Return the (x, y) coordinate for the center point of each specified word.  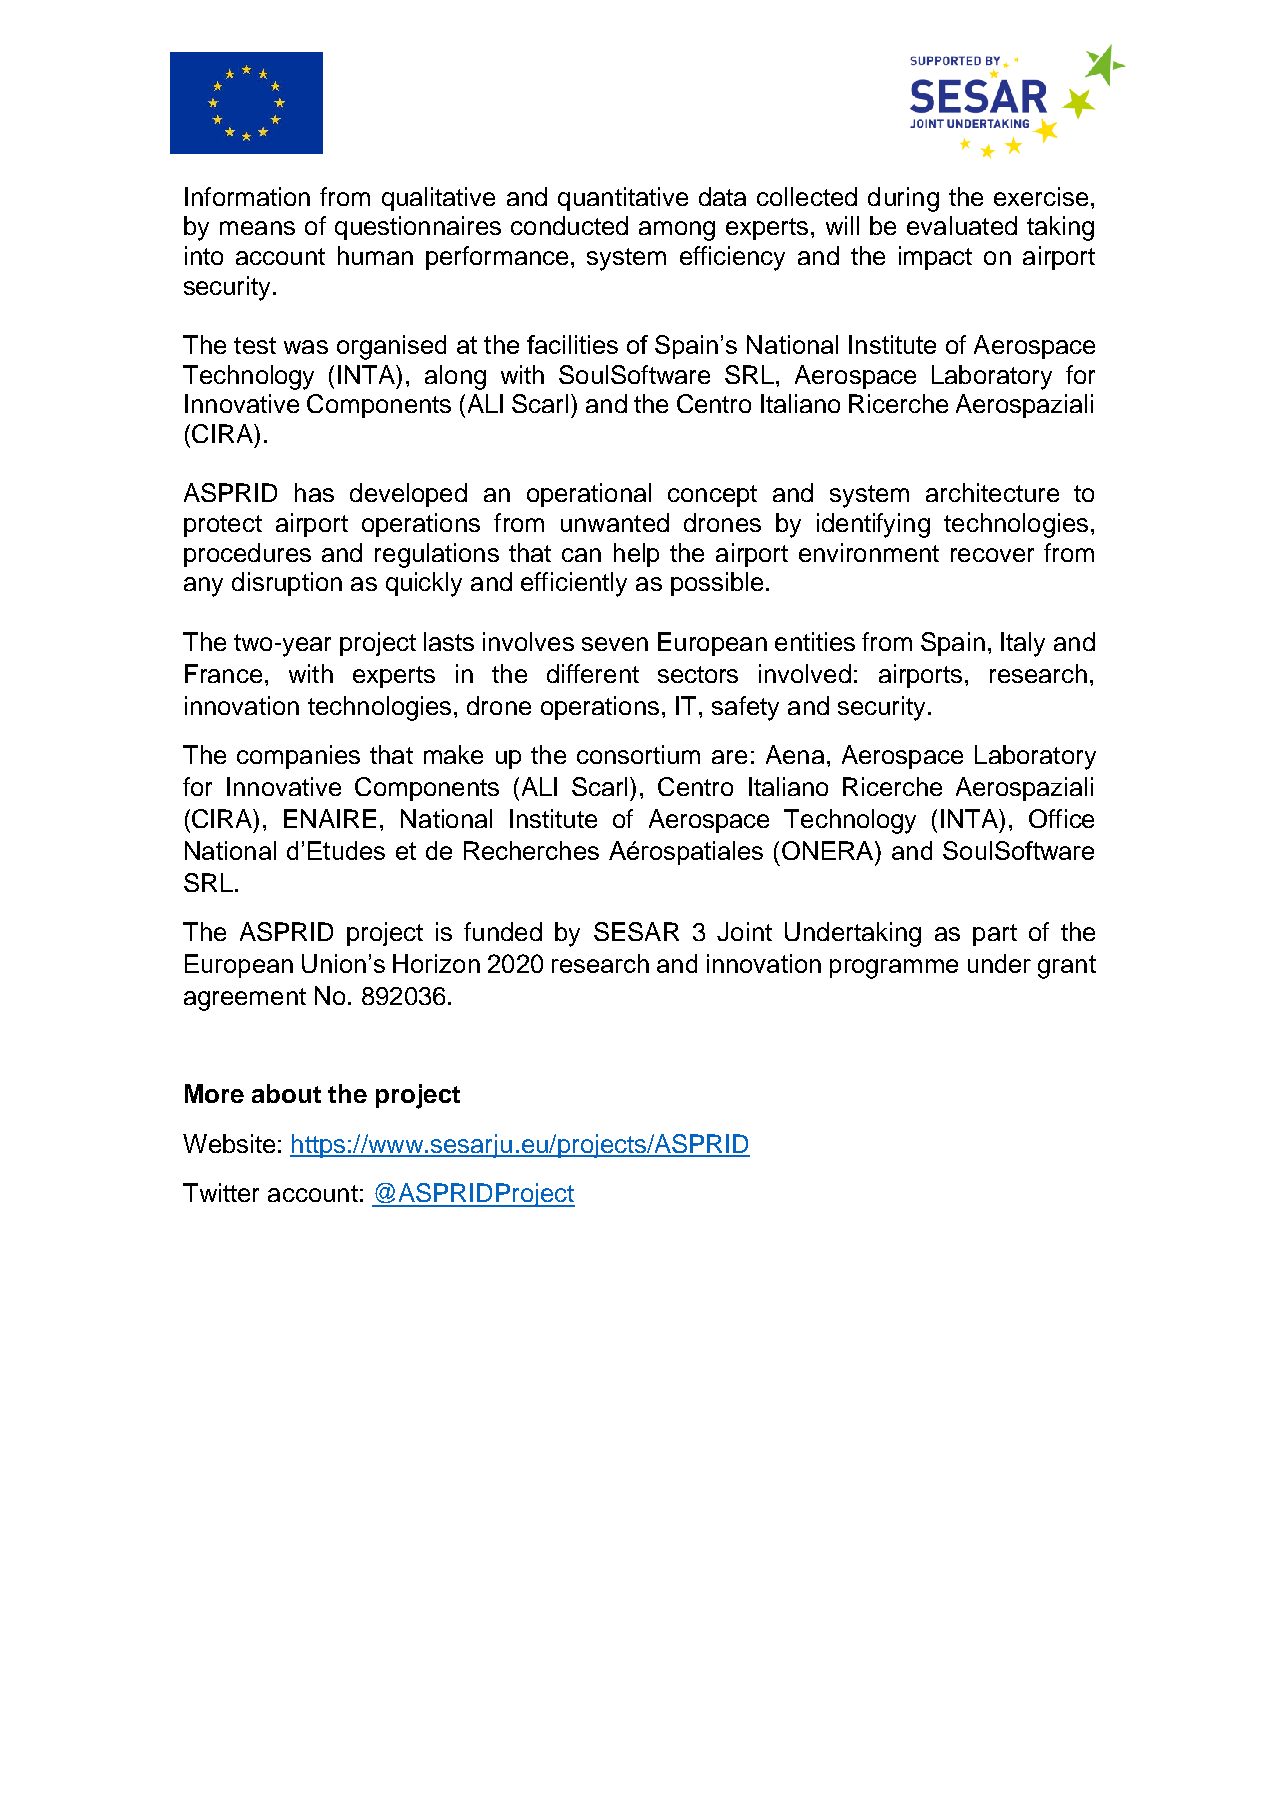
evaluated (962, 225)
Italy (1023, 644)
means (257, 228)
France (223, 673)
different (593, 673)
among (677, 231)
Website (229, 1143)
